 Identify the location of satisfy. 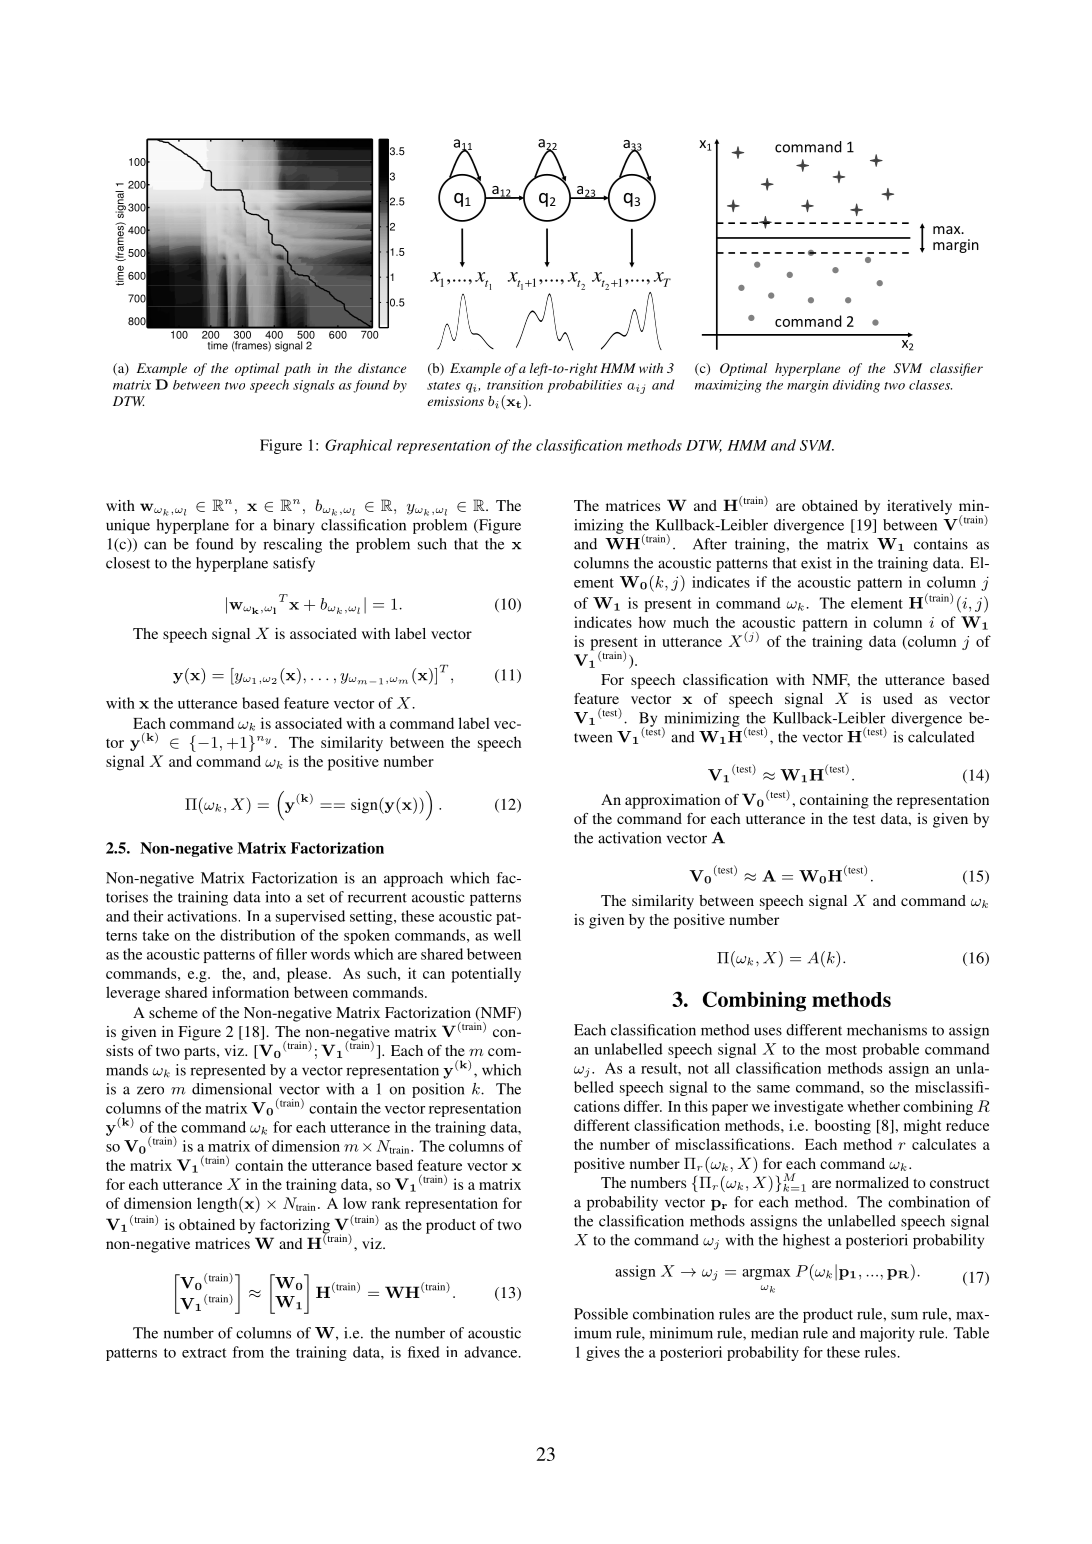
(294, 564).
